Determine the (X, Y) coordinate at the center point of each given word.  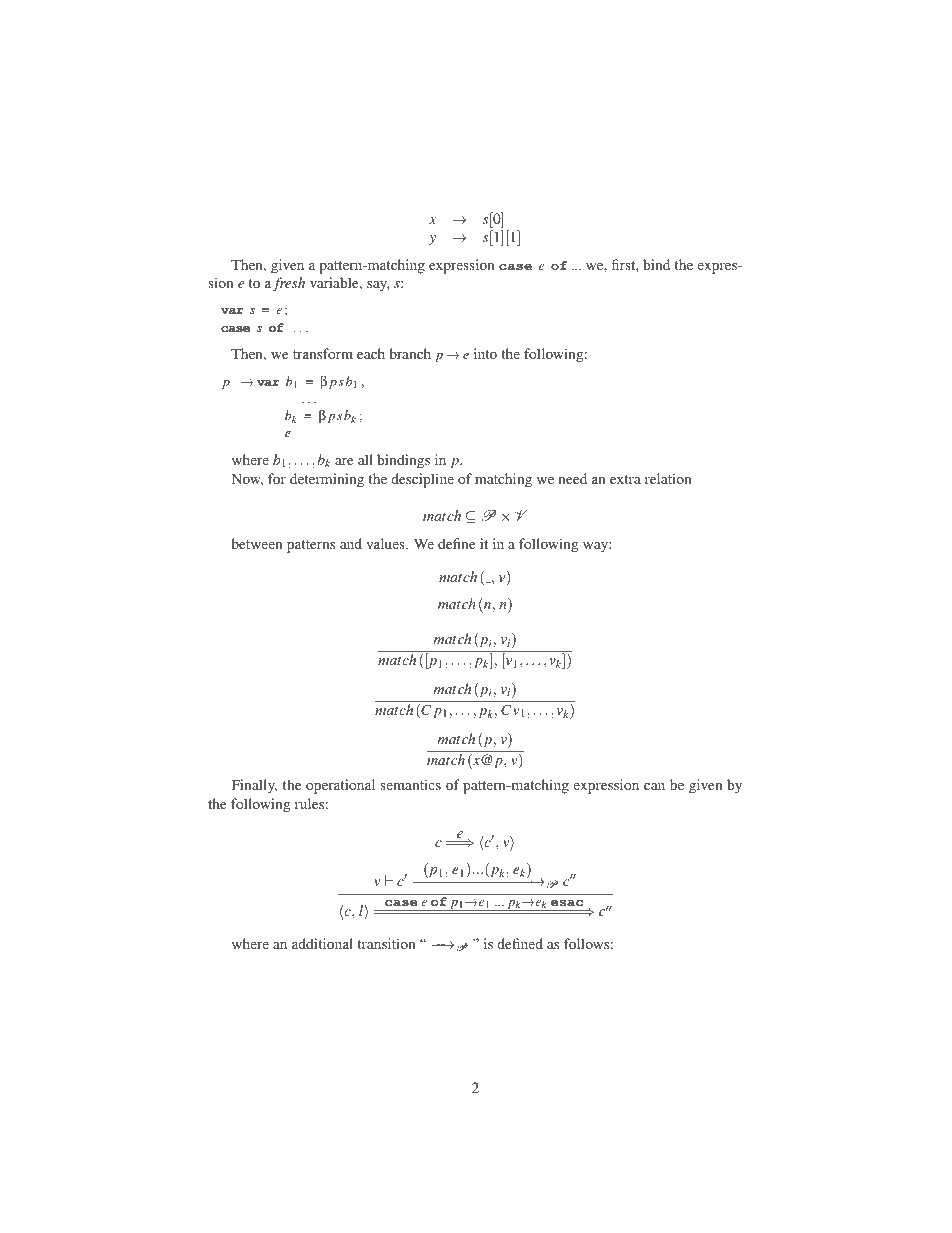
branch (410, 353)
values (386, 543)
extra (625, 479)
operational (340, 786)
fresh (289, 284)
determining (327, 480)
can (654, 786)
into (485, 353)
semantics (410, 784)
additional (322, 943)
